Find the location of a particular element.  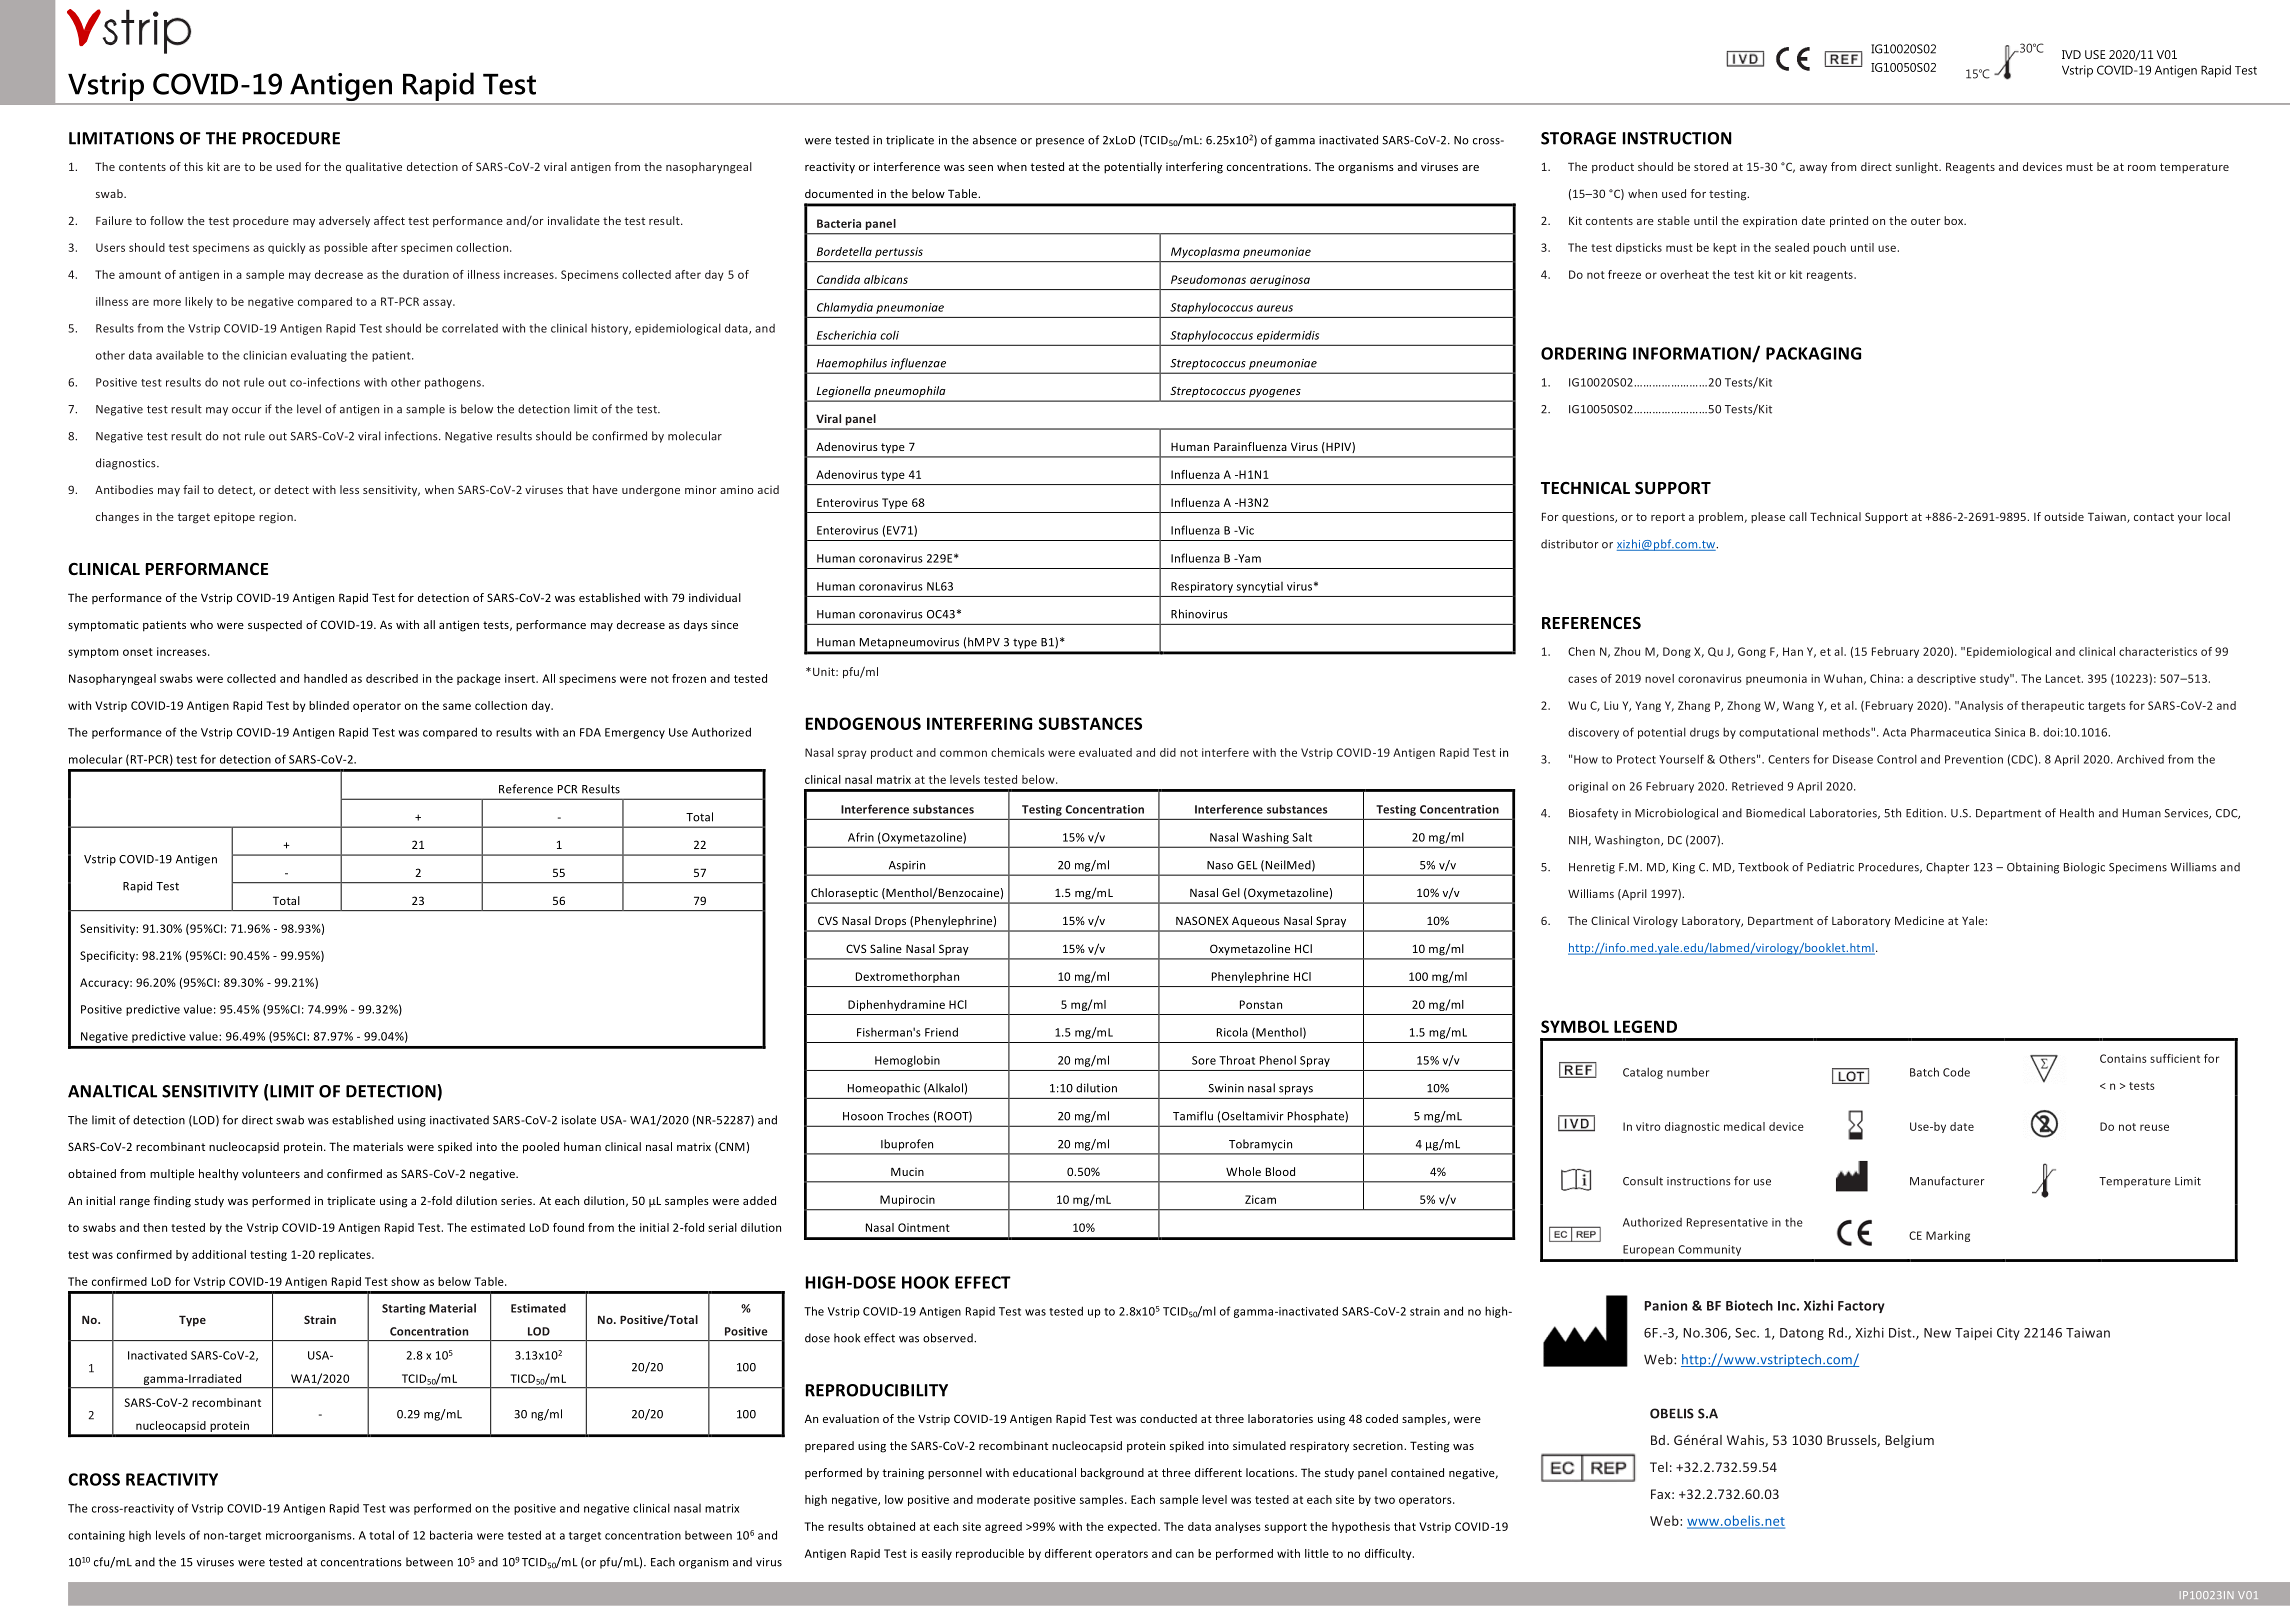

sunlight is located at coordinates (1918, 168).
